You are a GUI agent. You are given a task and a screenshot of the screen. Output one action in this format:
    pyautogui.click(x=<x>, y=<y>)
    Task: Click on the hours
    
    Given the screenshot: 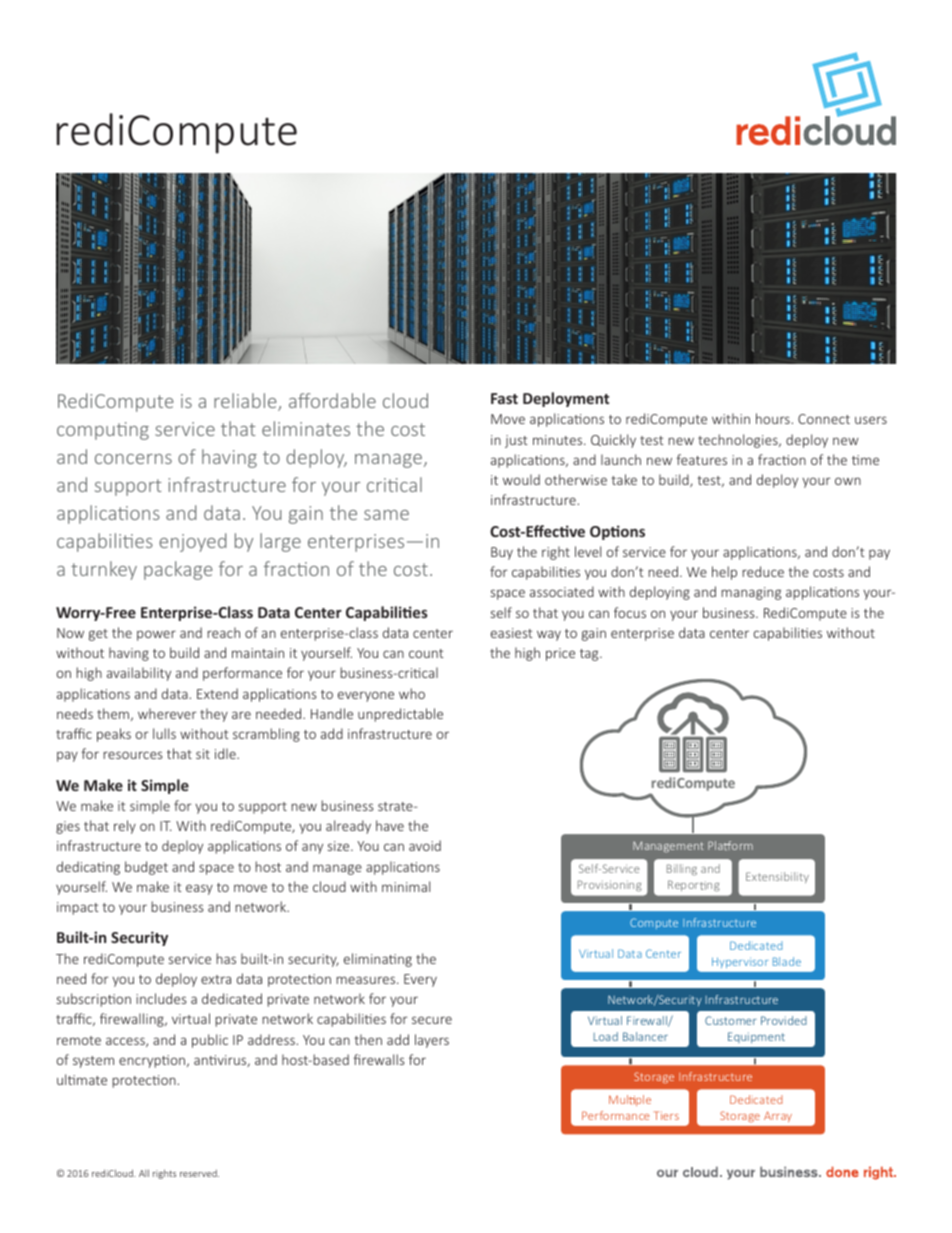 What is the action you would take?
    pyautogui.click(x=773, y=418)
